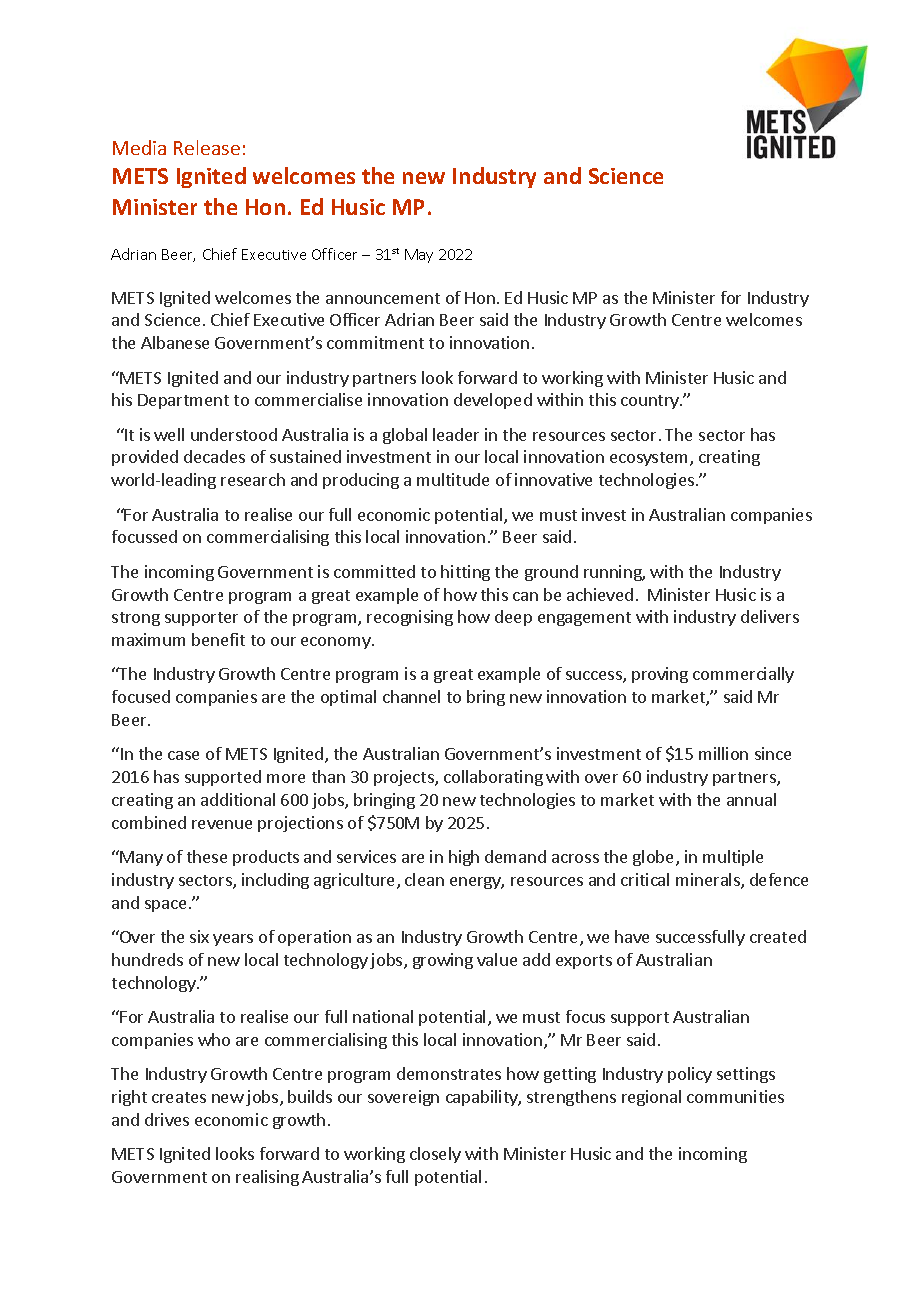  I want to click on country, so click(651, 402).
